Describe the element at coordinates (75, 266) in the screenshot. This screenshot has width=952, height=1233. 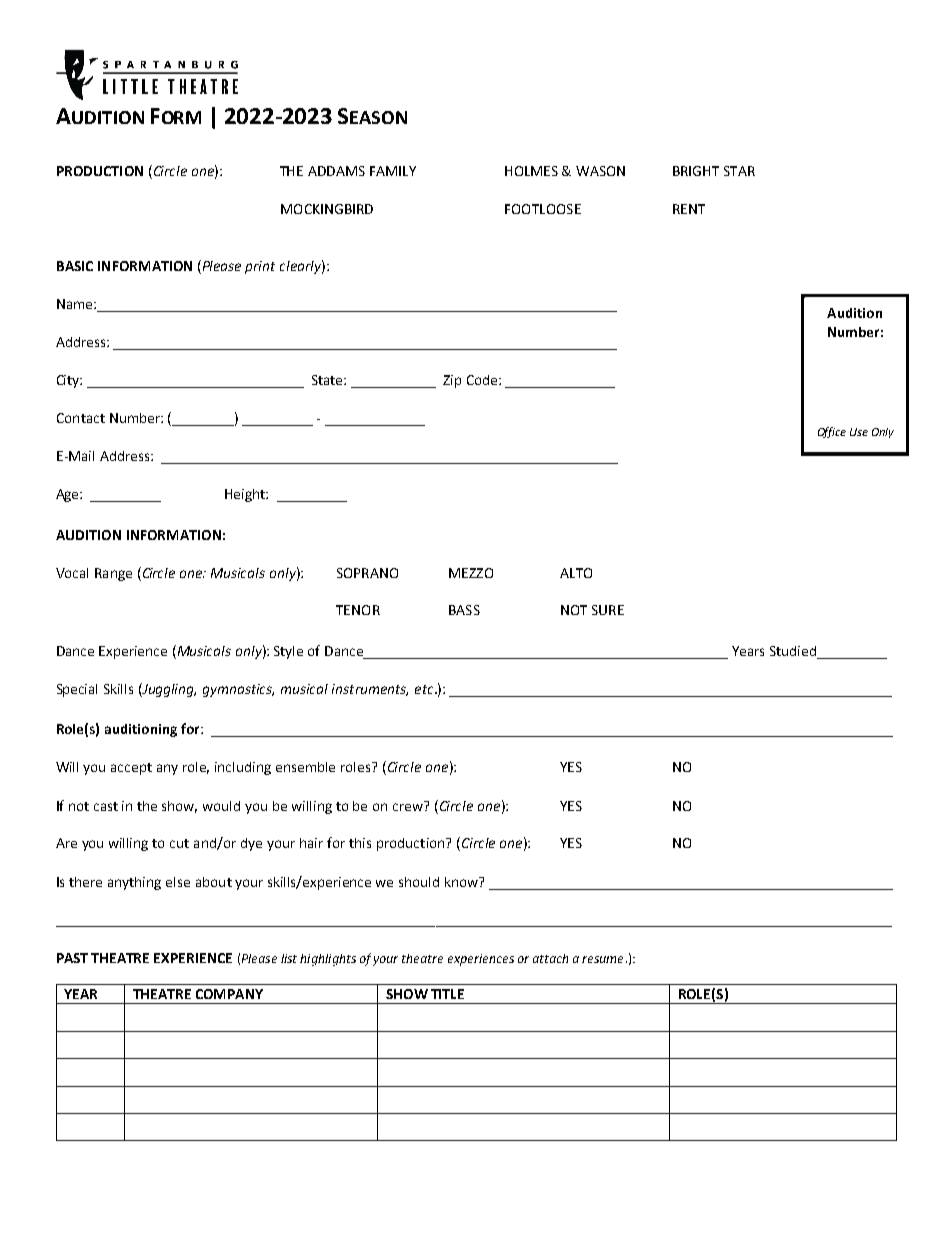
I see `BASIC` at that location.
